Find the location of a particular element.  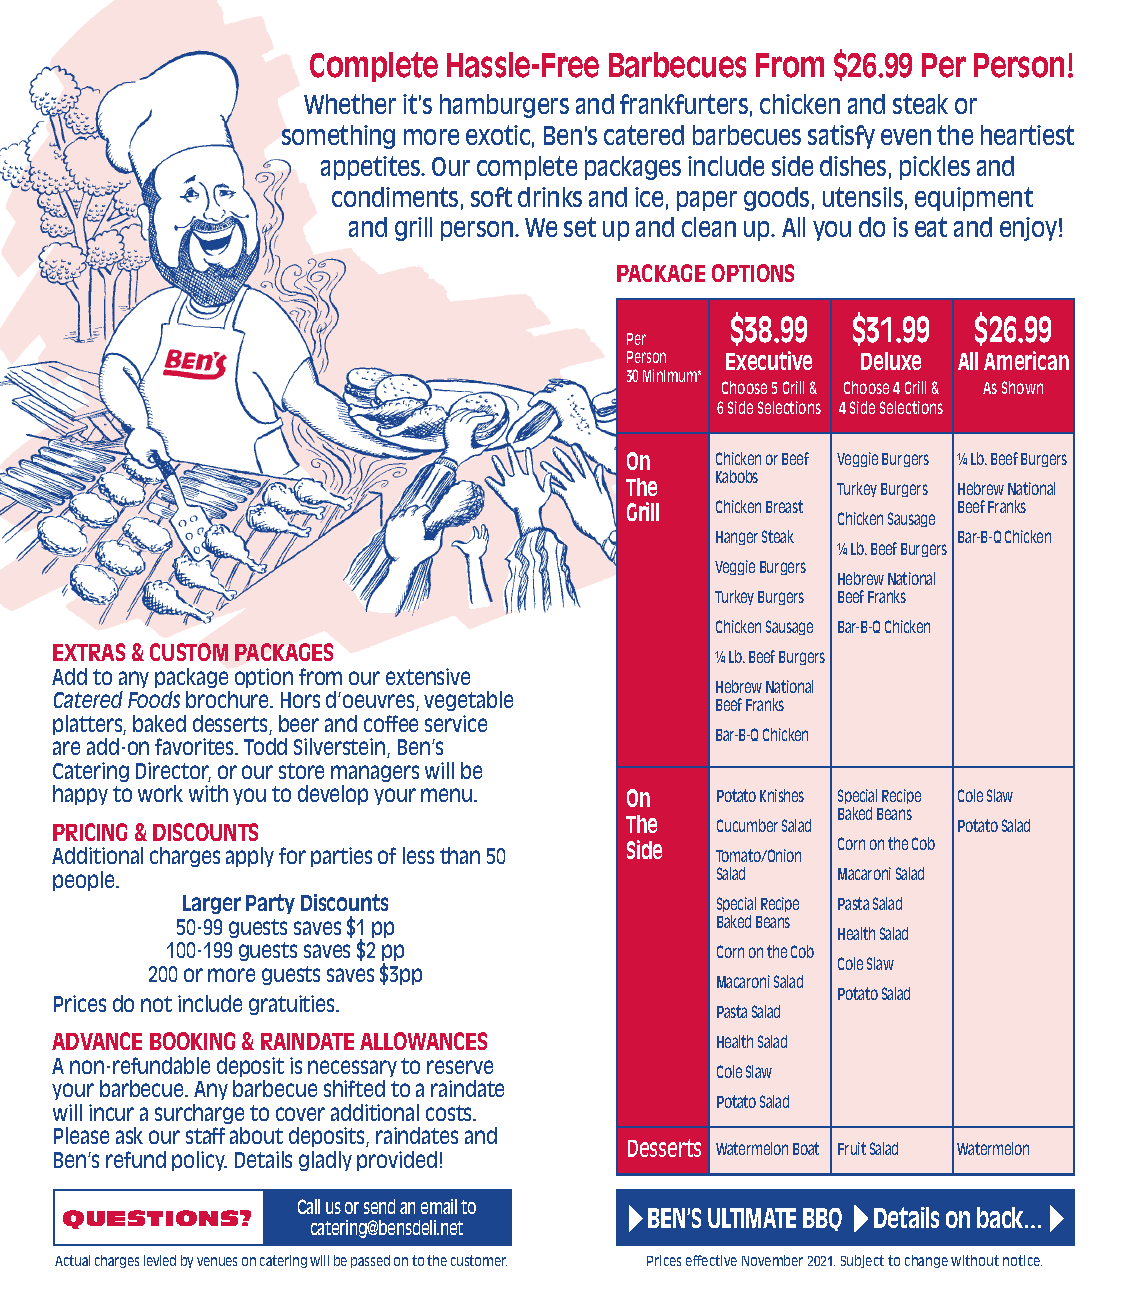

levied is located at coordinates (160, 1260).
